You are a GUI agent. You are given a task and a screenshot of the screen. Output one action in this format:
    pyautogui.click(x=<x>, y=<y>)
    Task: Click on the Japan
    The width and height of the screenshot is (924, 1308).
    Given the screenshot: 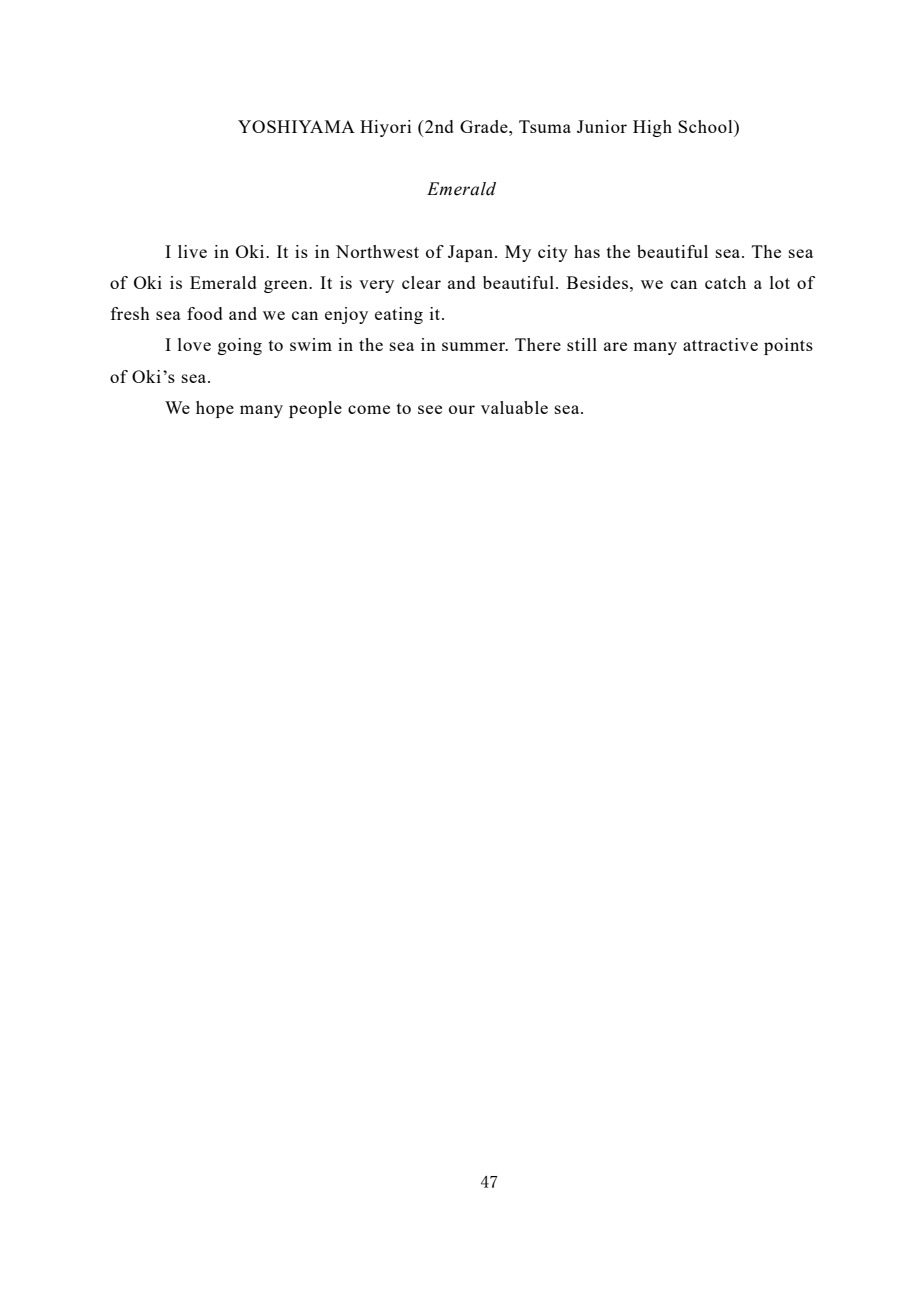 What is the action you would take?
    pyautogui.click(x=470, y=253)
